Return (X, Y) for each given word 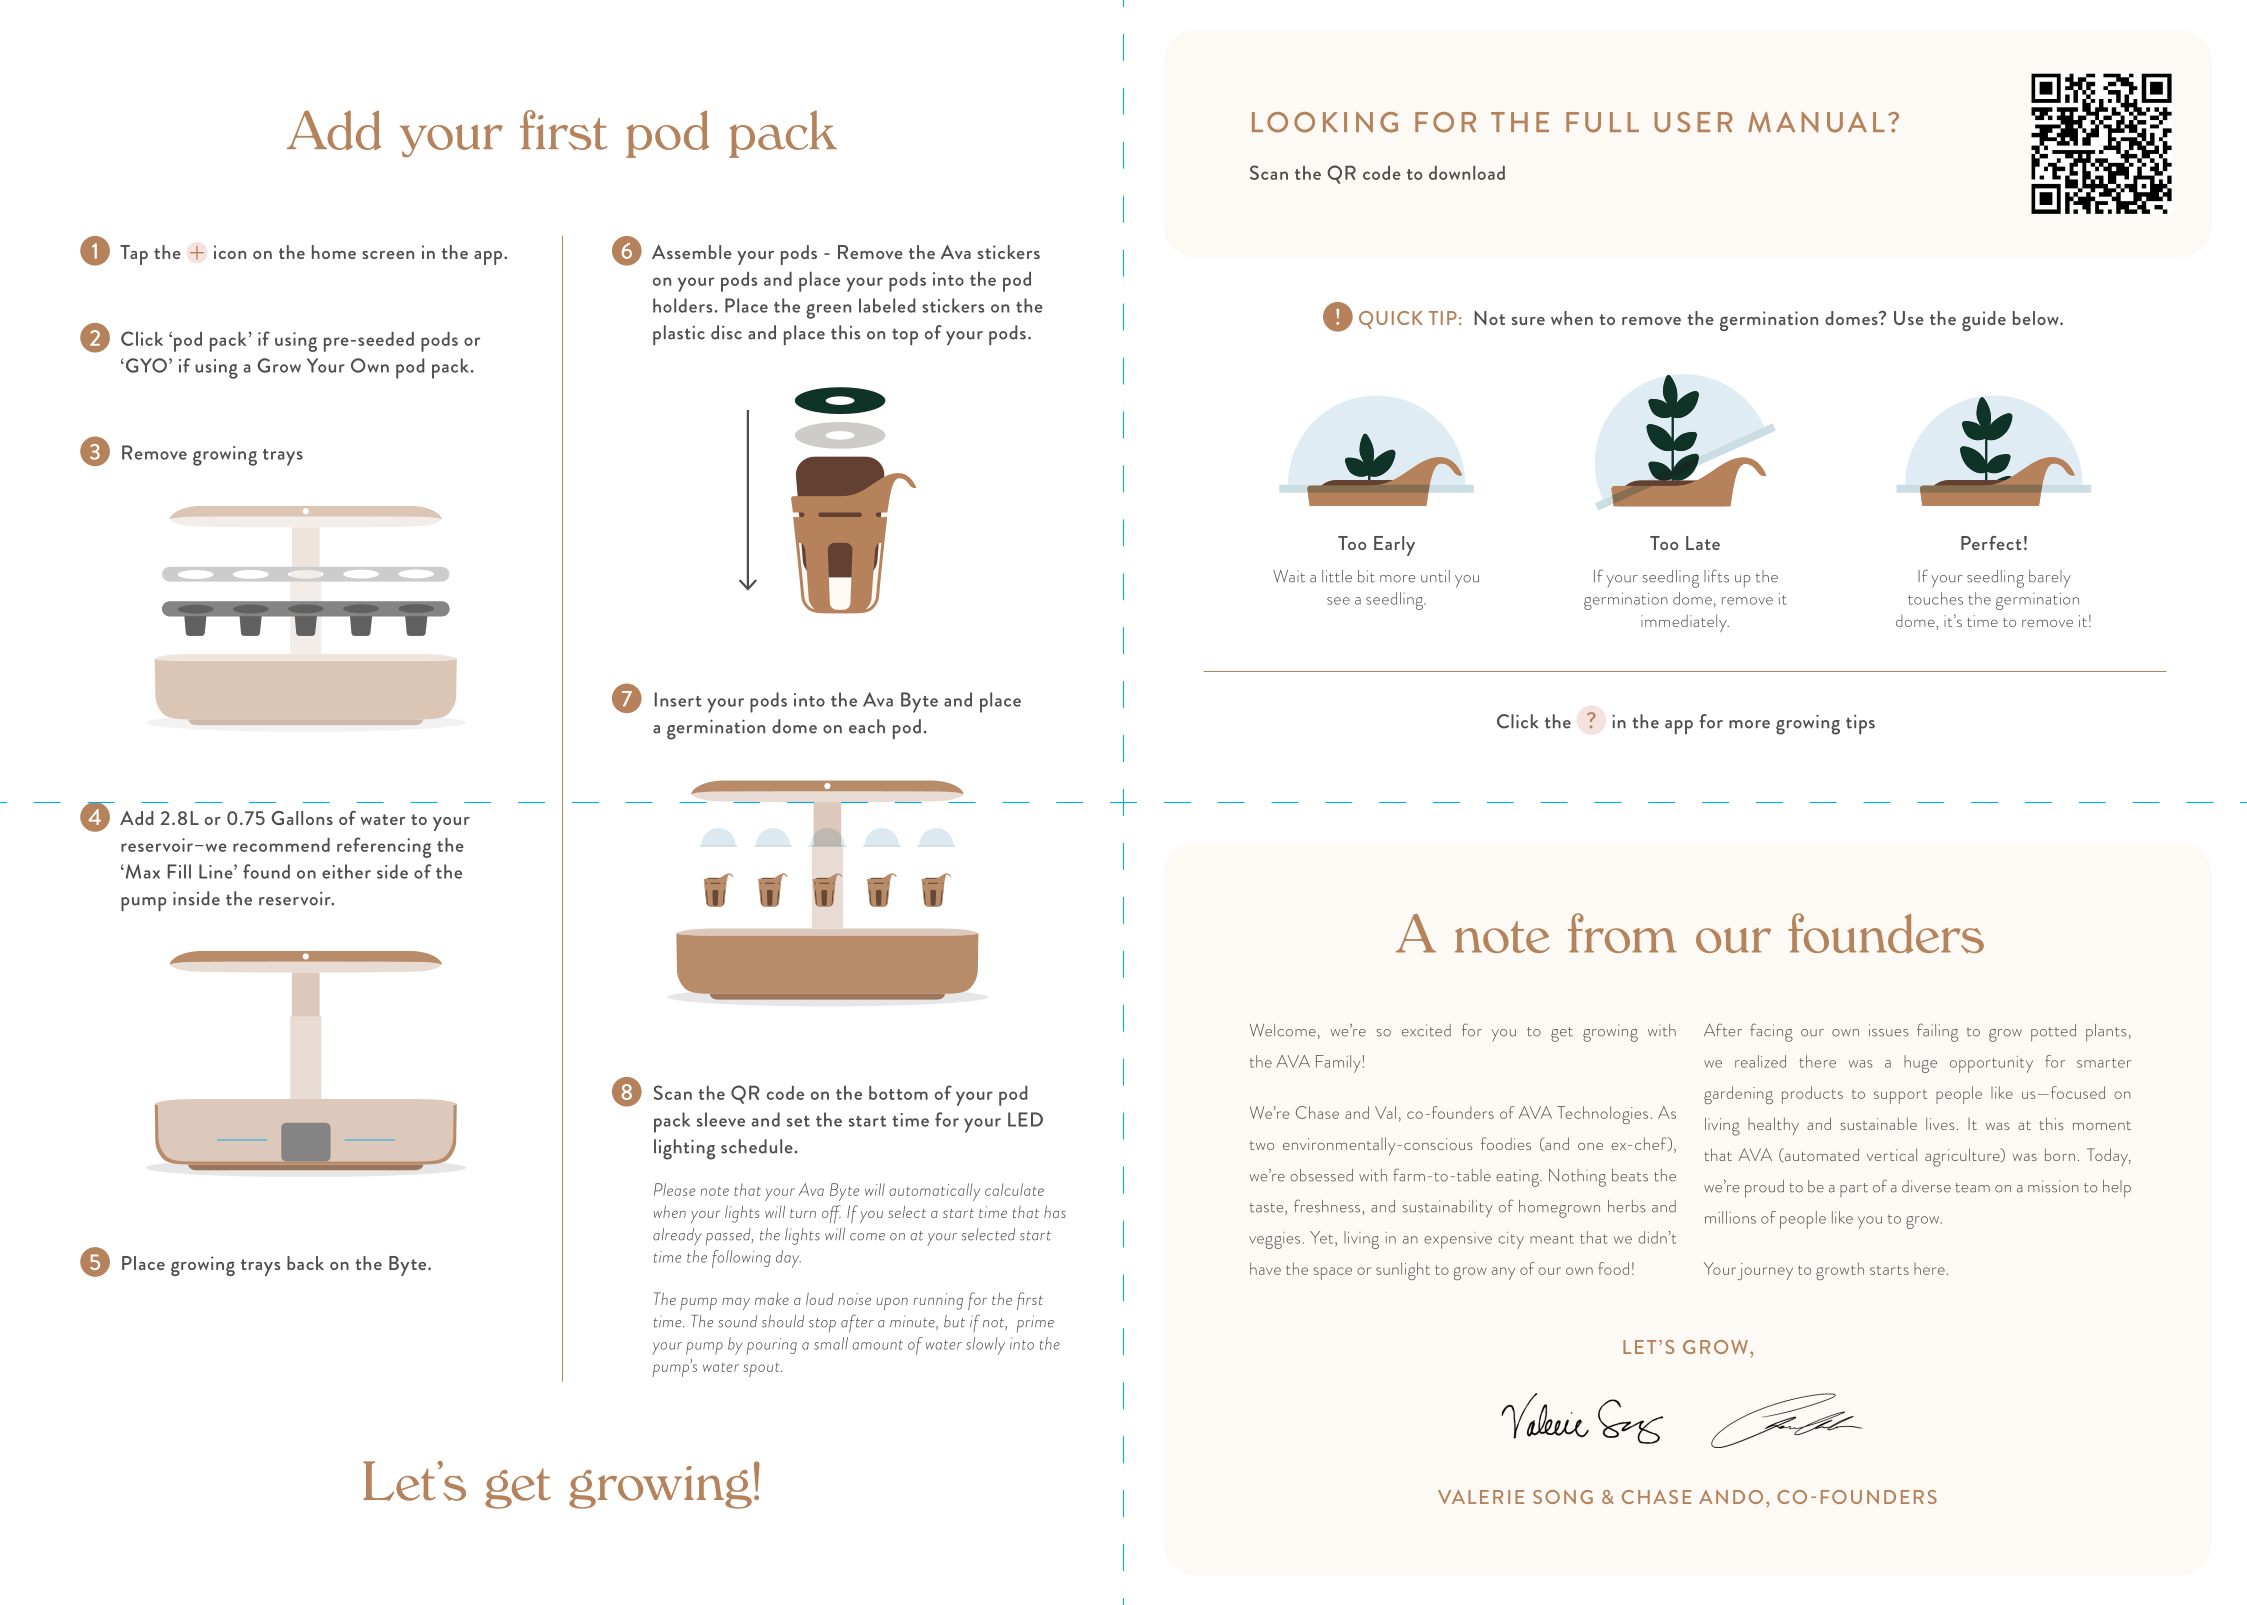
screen (388, 255)
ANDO (1731, 1497)
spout (763, 1370)
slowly (985, 1346)
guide (1984, 321)
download (1467, 172)
